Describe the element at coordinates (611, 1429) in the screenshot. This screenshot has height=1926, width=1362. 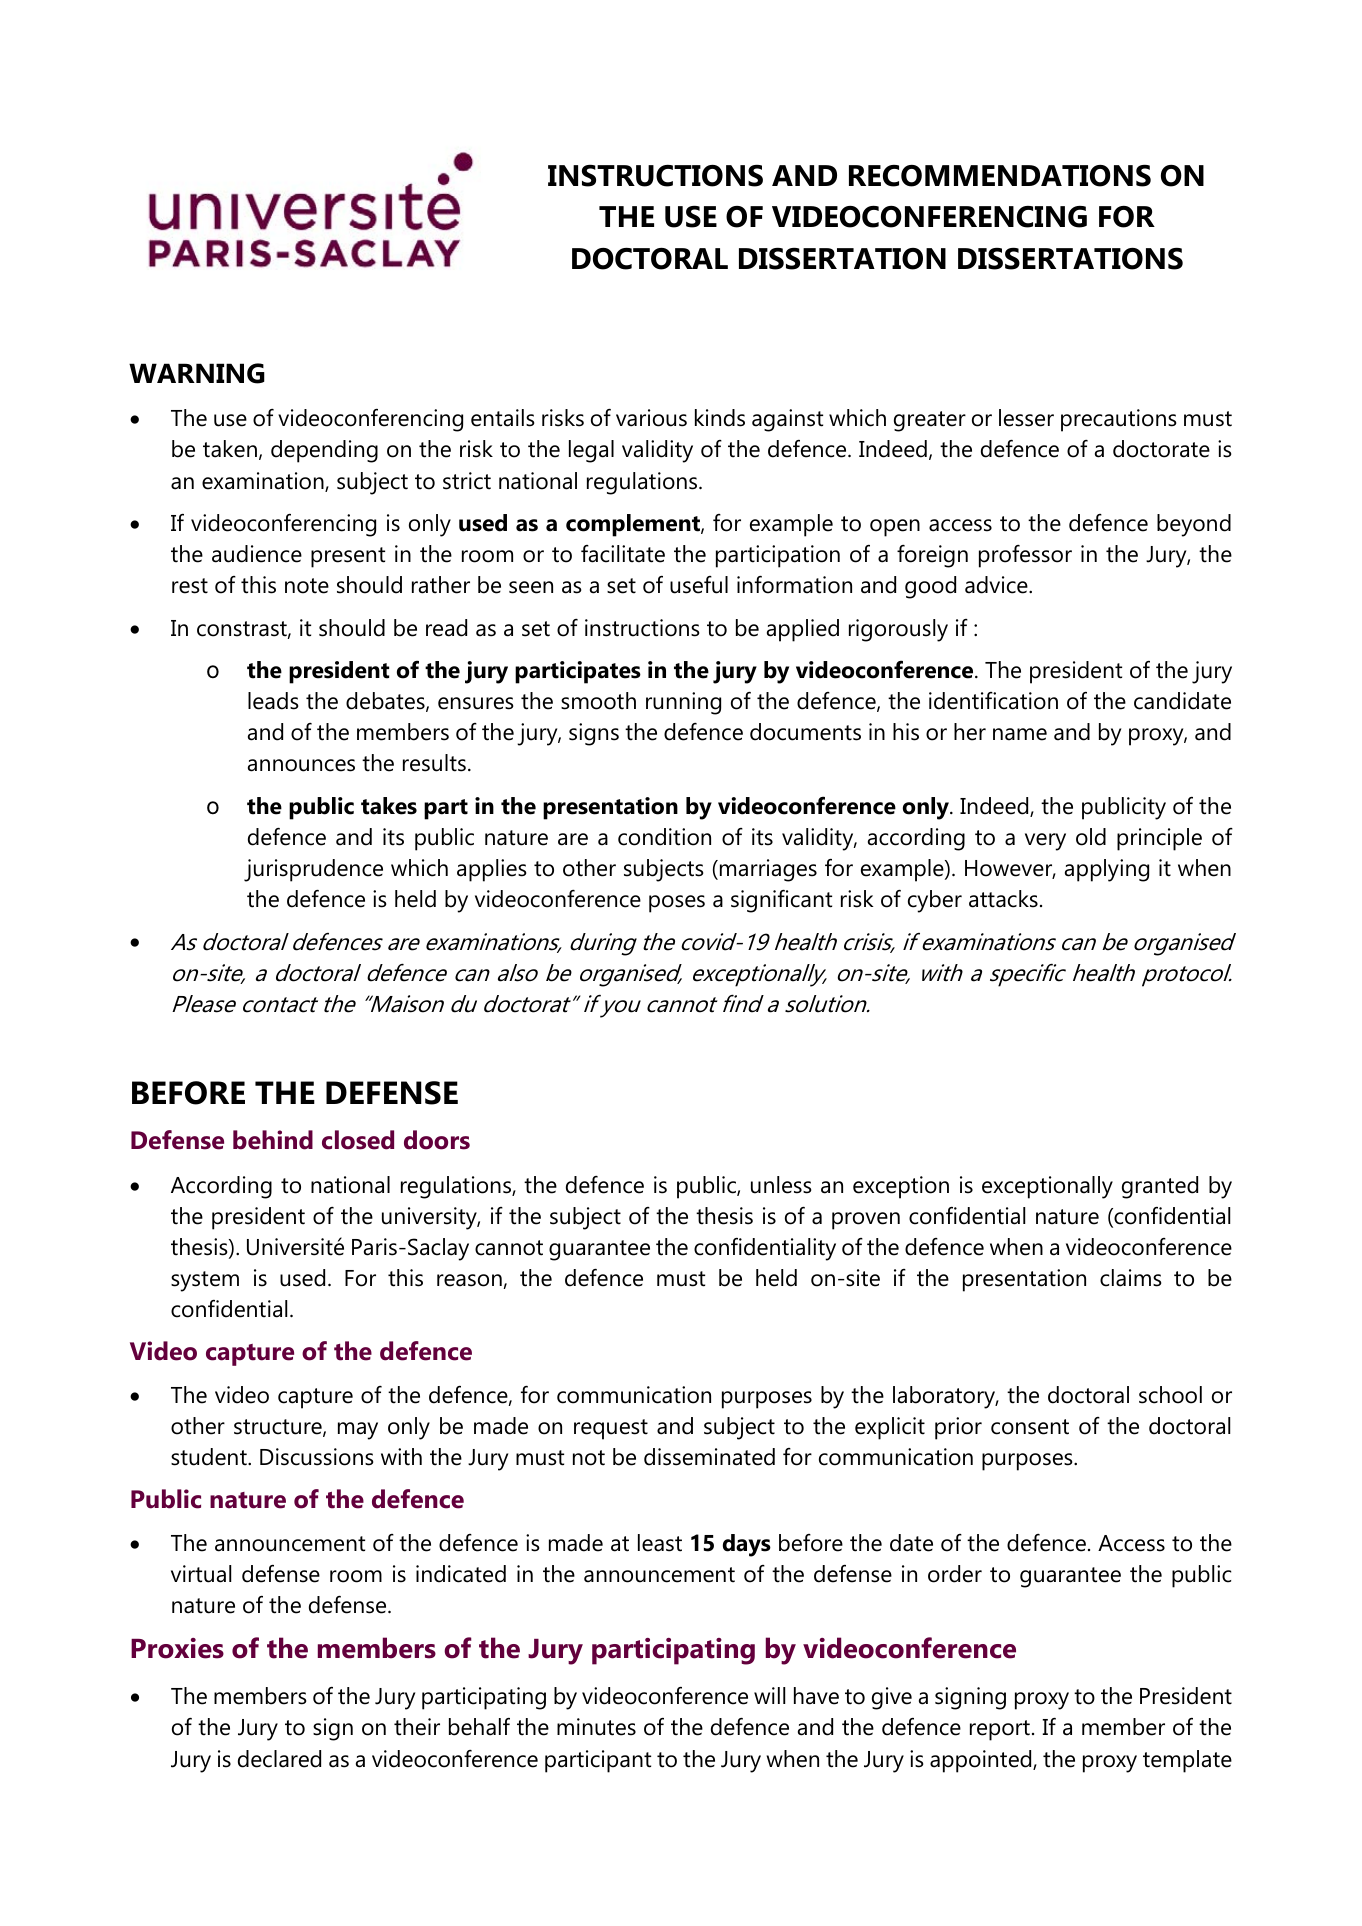
I see `request` at that location.
